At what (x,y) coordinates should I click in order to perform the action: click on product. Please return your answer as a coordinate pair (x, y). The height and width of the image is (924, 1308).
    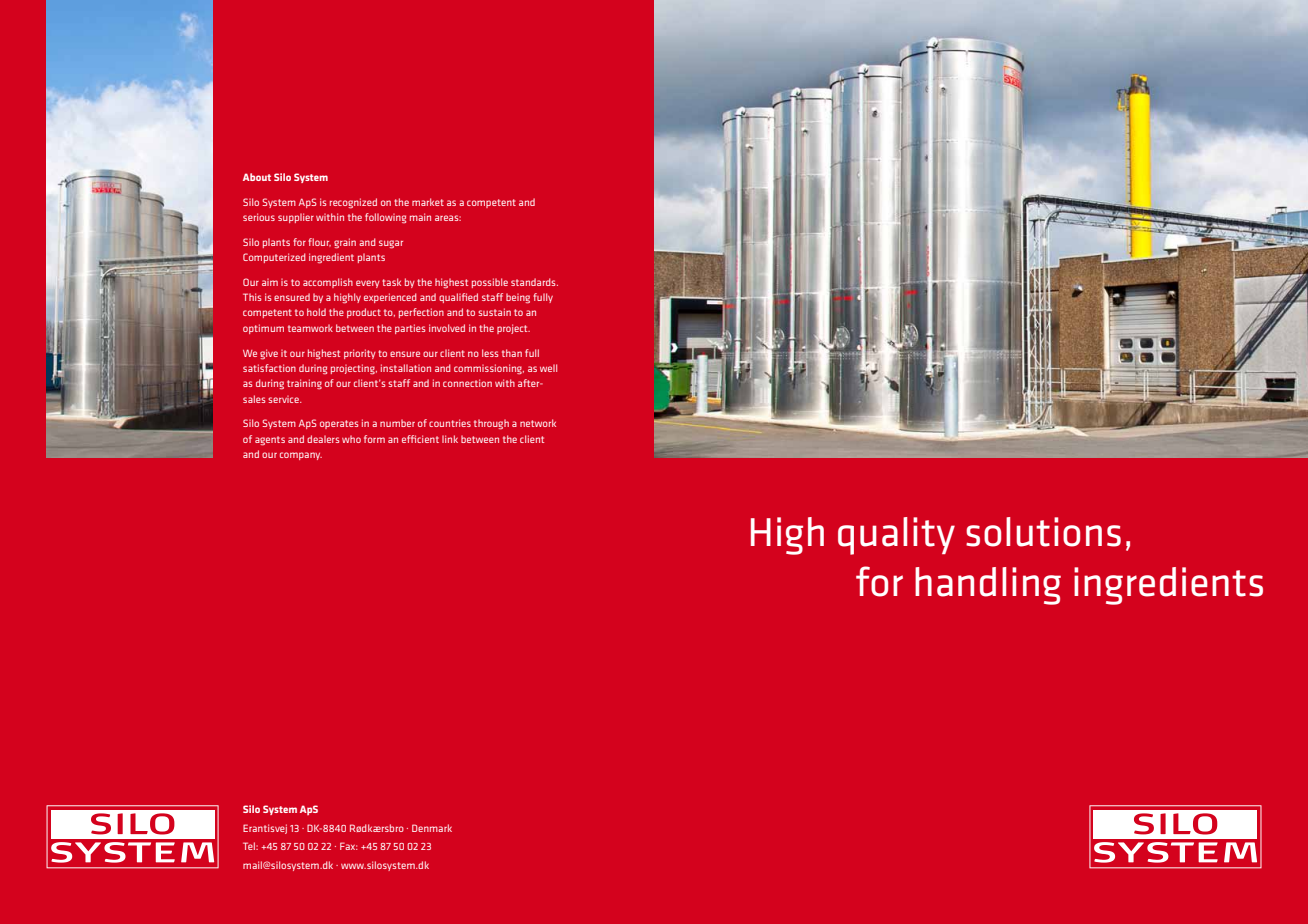
    Looking at the image, I should click on (364, 313).
